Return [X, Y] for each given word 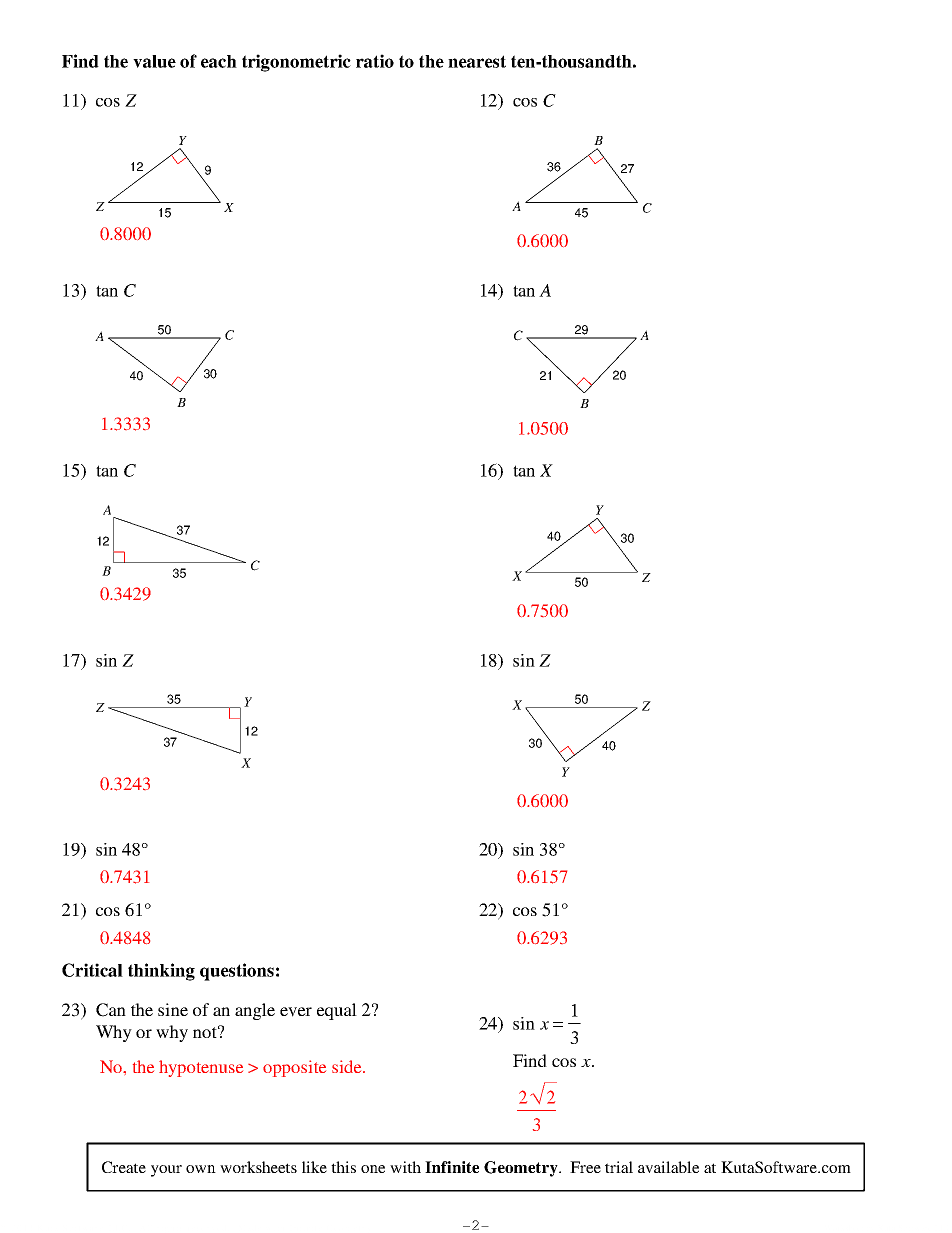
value [154, 61]
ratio [375, 61]
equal [337, 1011]
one [373, 1169]
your [166, 1171]
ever [296, 1012]
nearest [477, 61]
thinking [161, 972]
